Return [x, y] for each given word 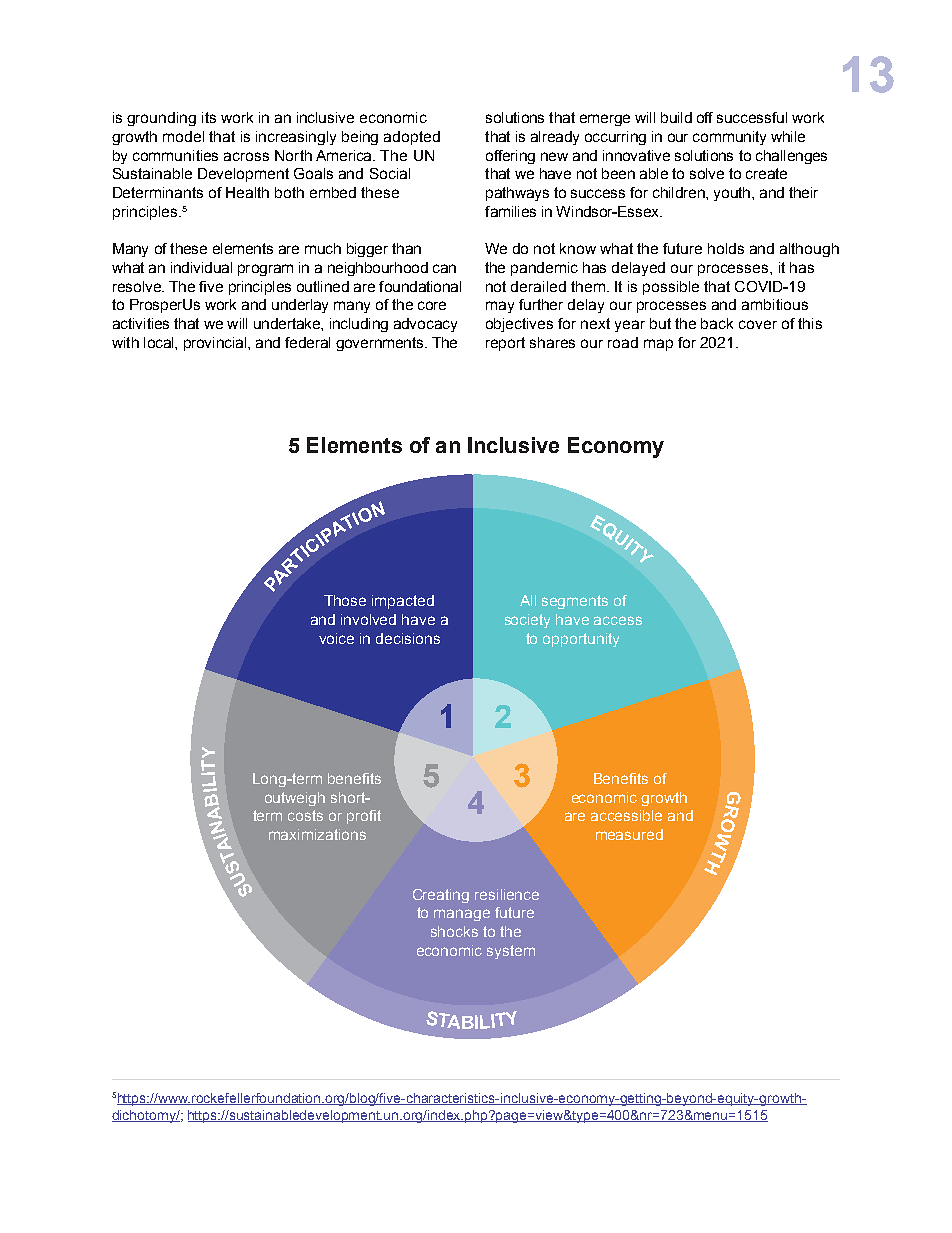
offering [510, 157]
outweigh [295, 799]
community [729, 138]
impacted [403, 602]
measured [629, 834]
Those [345, 600]
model [183, 136]
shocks [454, 931]
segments [575, 602]
